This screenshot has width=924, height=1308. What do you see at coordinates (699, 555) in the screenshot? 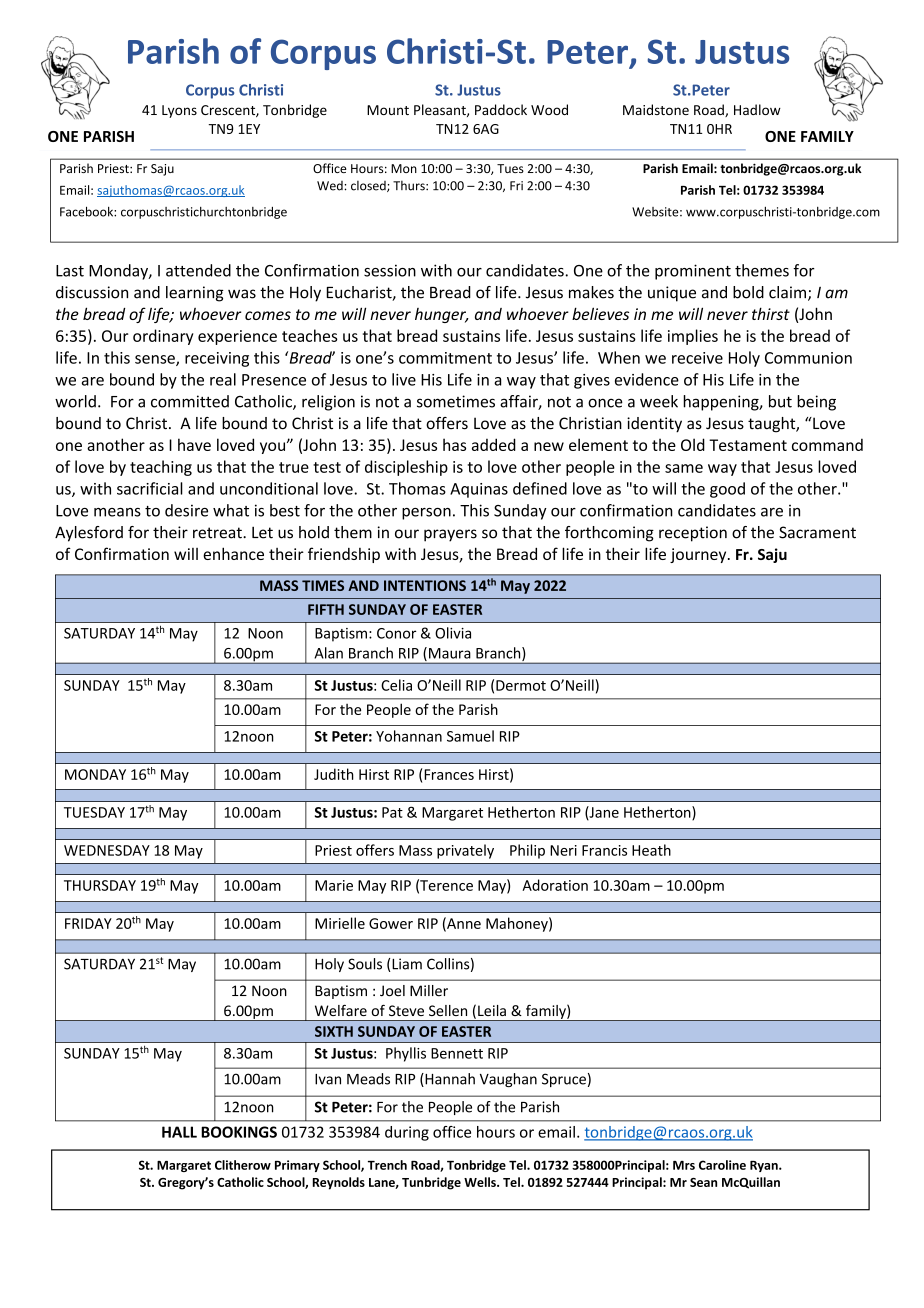
I see `journey` at bounding box center [699, 555].
